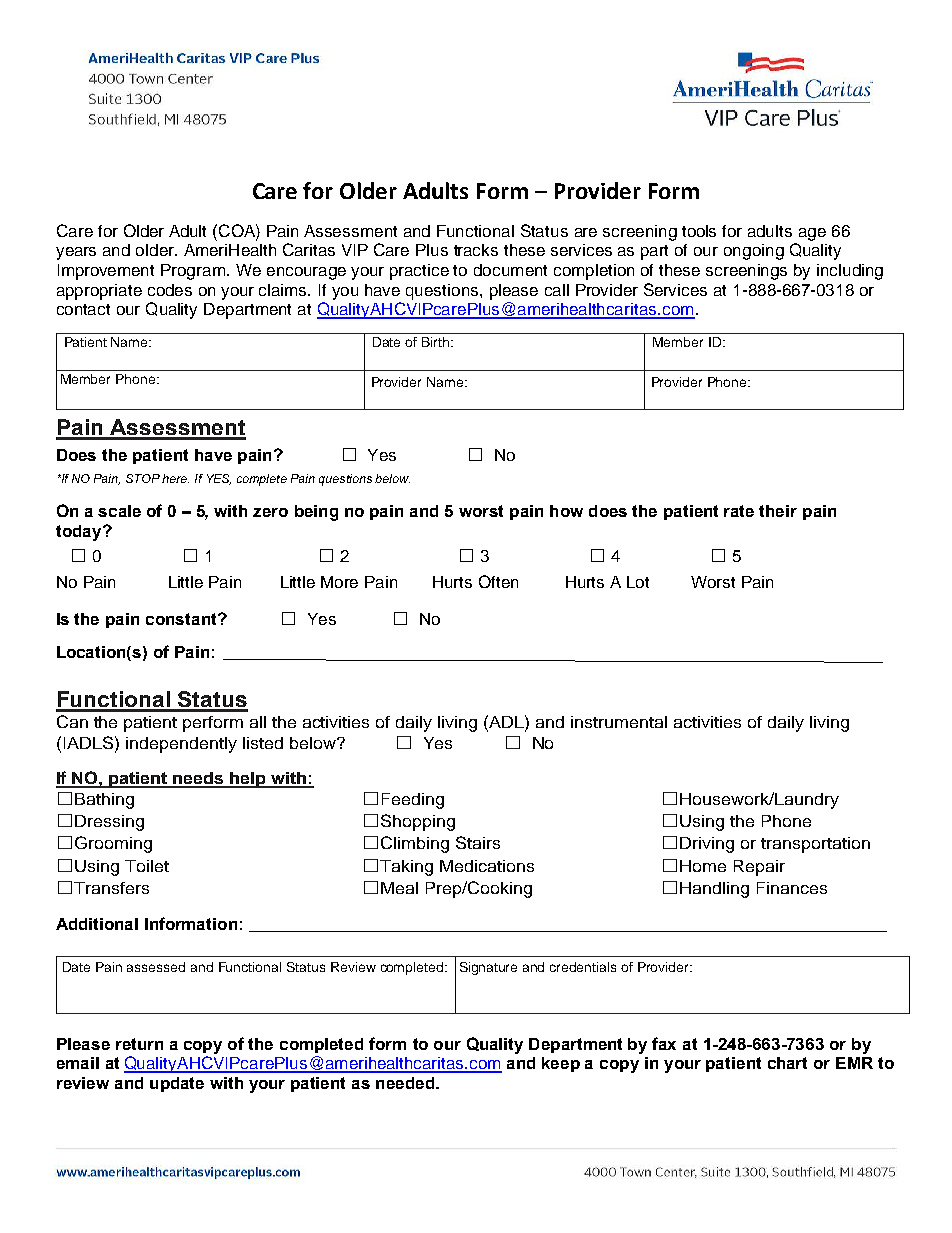 The height and width of the screenshot is (1233, 952). I want to click on tracks, so click(476, 250).
